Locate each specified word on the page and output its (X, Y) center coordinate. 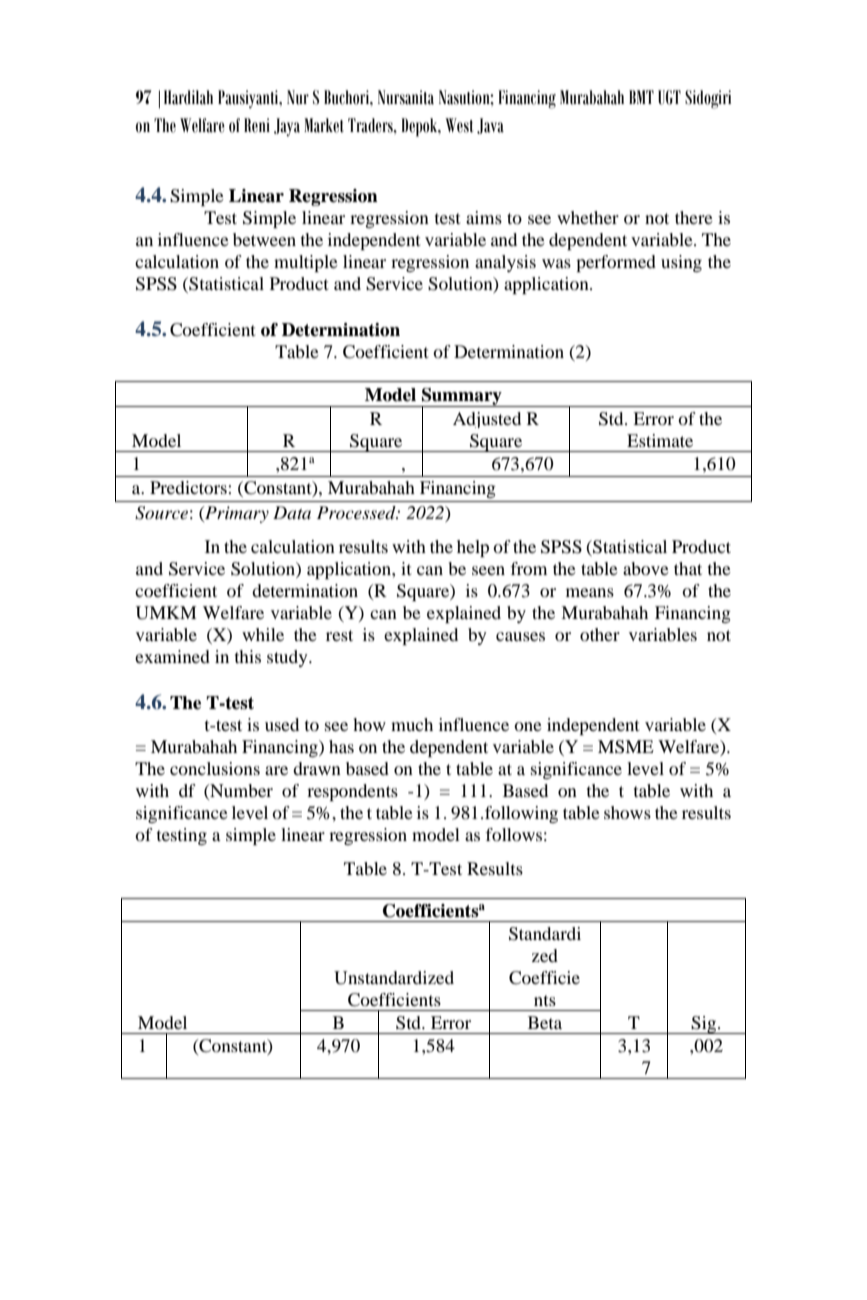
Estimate (660, 440)
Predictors (188, 487)
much (412, 724)
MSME (626, 747)
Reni (257, 125)
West (459, 125)
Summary (462, 397)
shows (627, 812)
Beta (545, 1022)
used (282, 724)
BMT (641, 97)
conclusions (215, 768)
